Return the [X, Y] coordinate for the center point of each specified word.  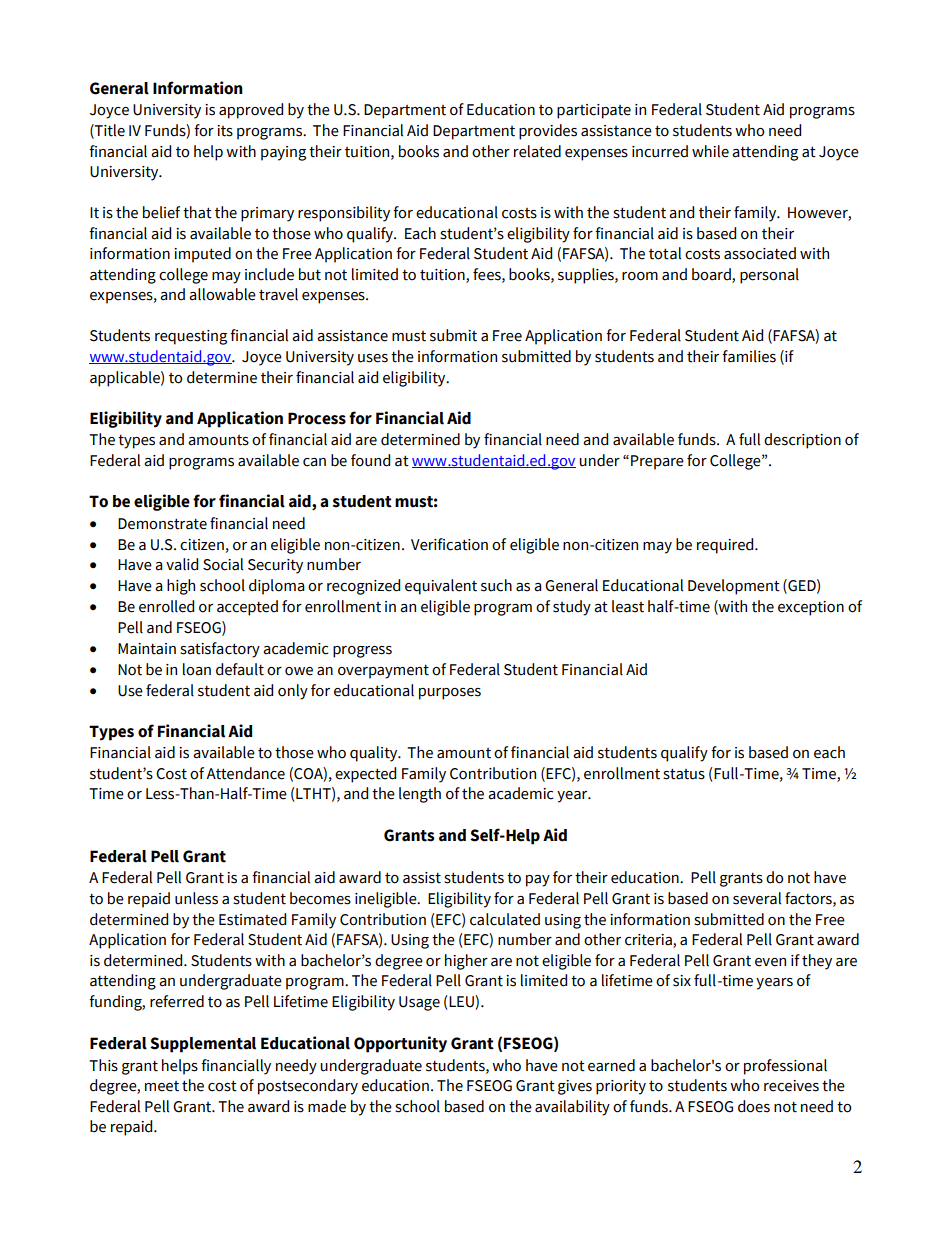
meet [162, 1086]
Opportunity [400, 1044]
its [225, 131]
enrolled [166, 606]
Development [734, 587]
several [757, 898]
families [749, 356]
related [537, 151]
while [710, 151]
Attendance [245, 773]
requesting [191, 337]
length [420, 795]
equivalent [441, 587]
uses [373, 358]
